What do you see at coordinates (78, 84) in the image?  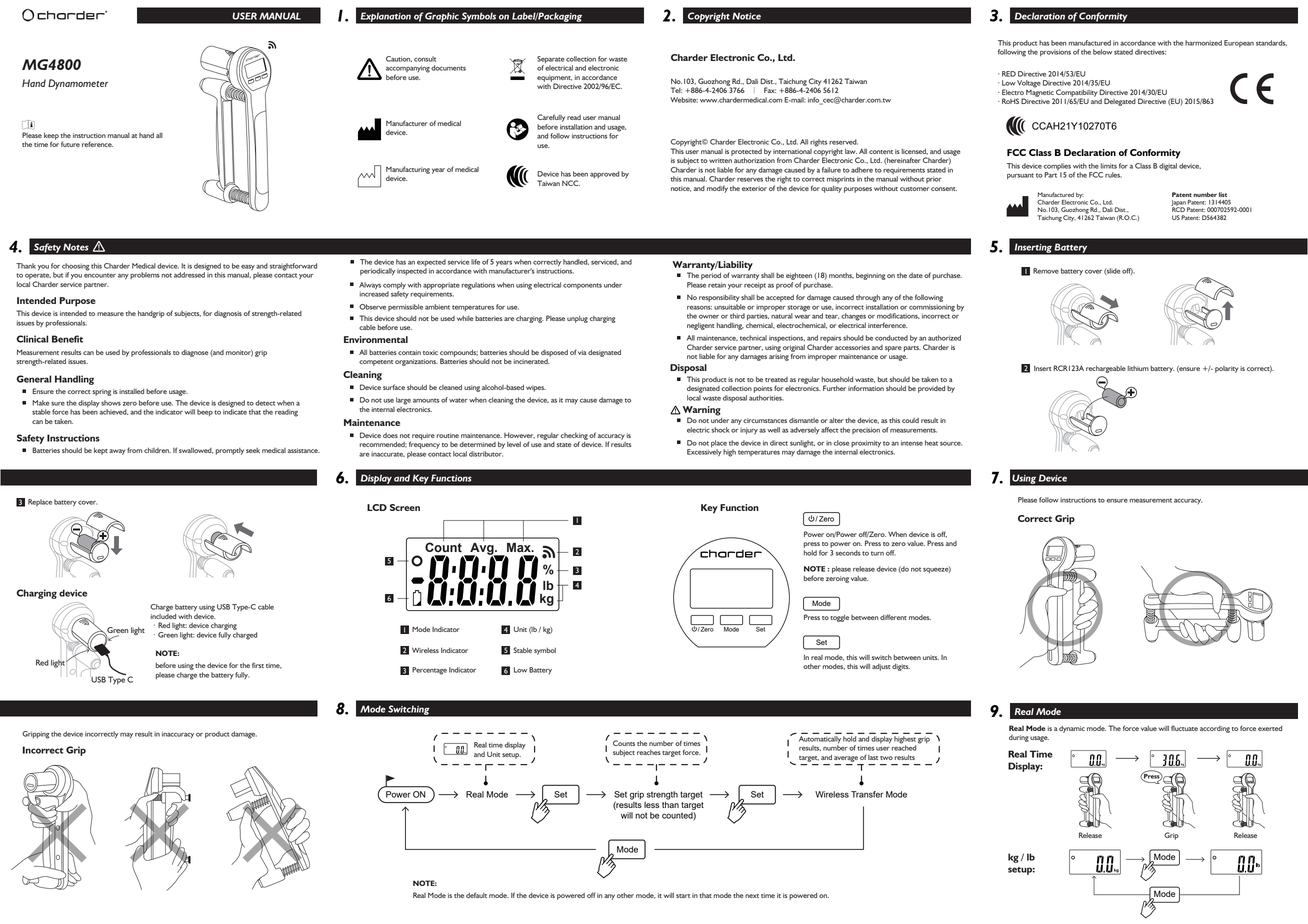 I see `Dynamometer` at bounding box center [78, 84].
